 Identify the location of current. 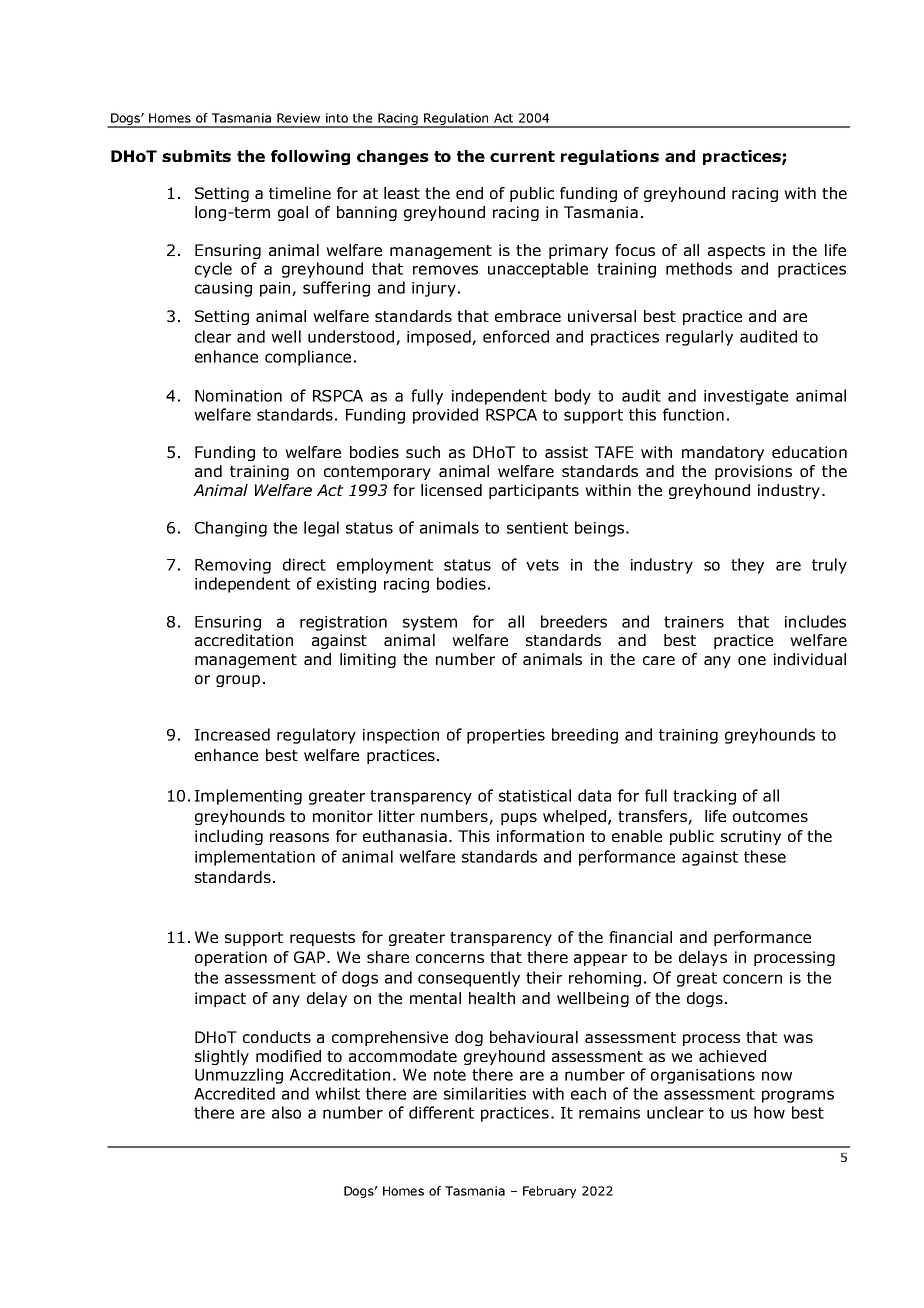
(522, 156).
